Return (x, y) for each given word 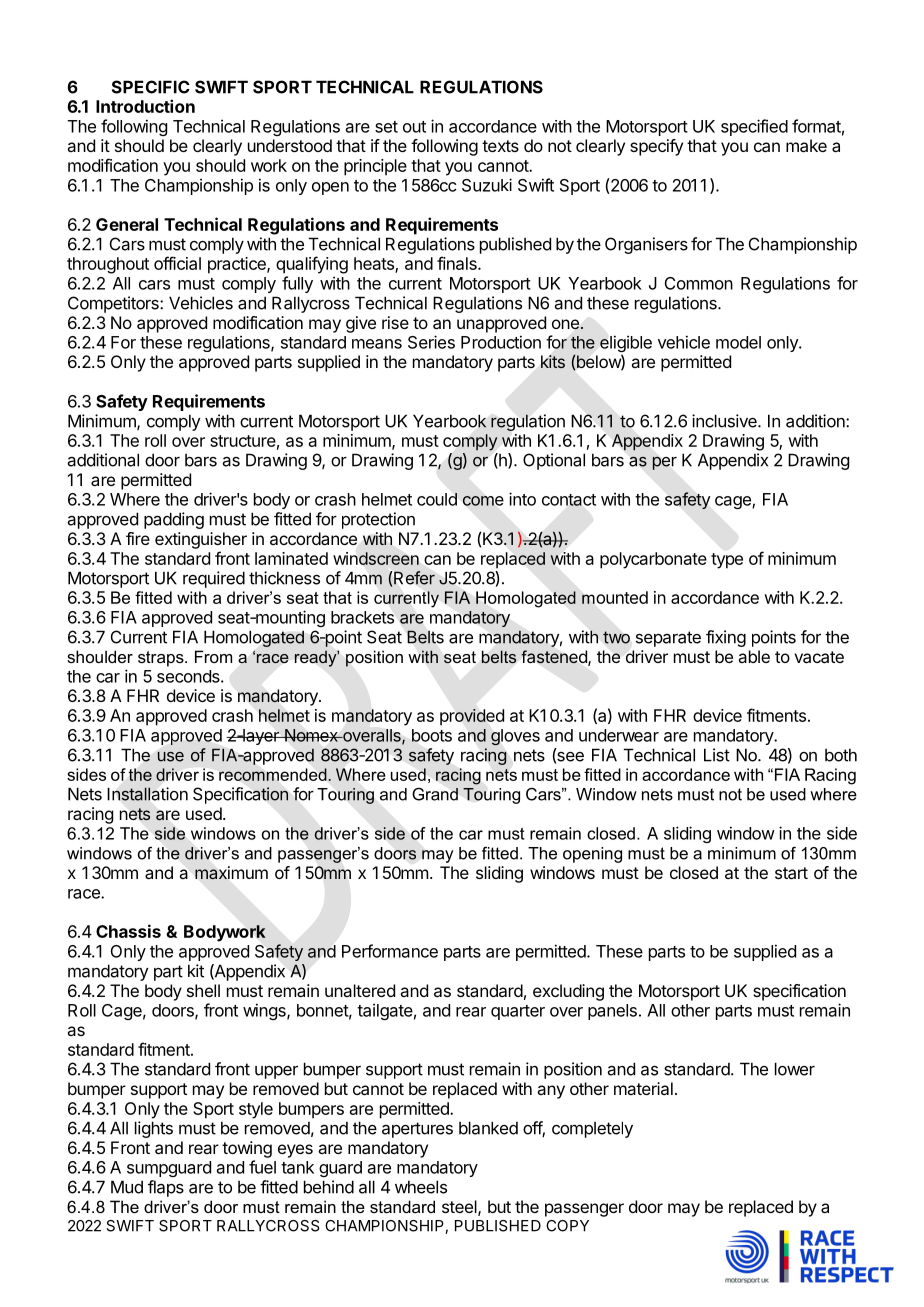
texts (500, 146)
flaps (166, 1188)
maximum (231, 873)
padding (174, 520)
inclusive (725, 421)
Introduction (145, 106)
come (483, 501)
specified (754, 127)
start (791, 873)
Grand (435, 794)
